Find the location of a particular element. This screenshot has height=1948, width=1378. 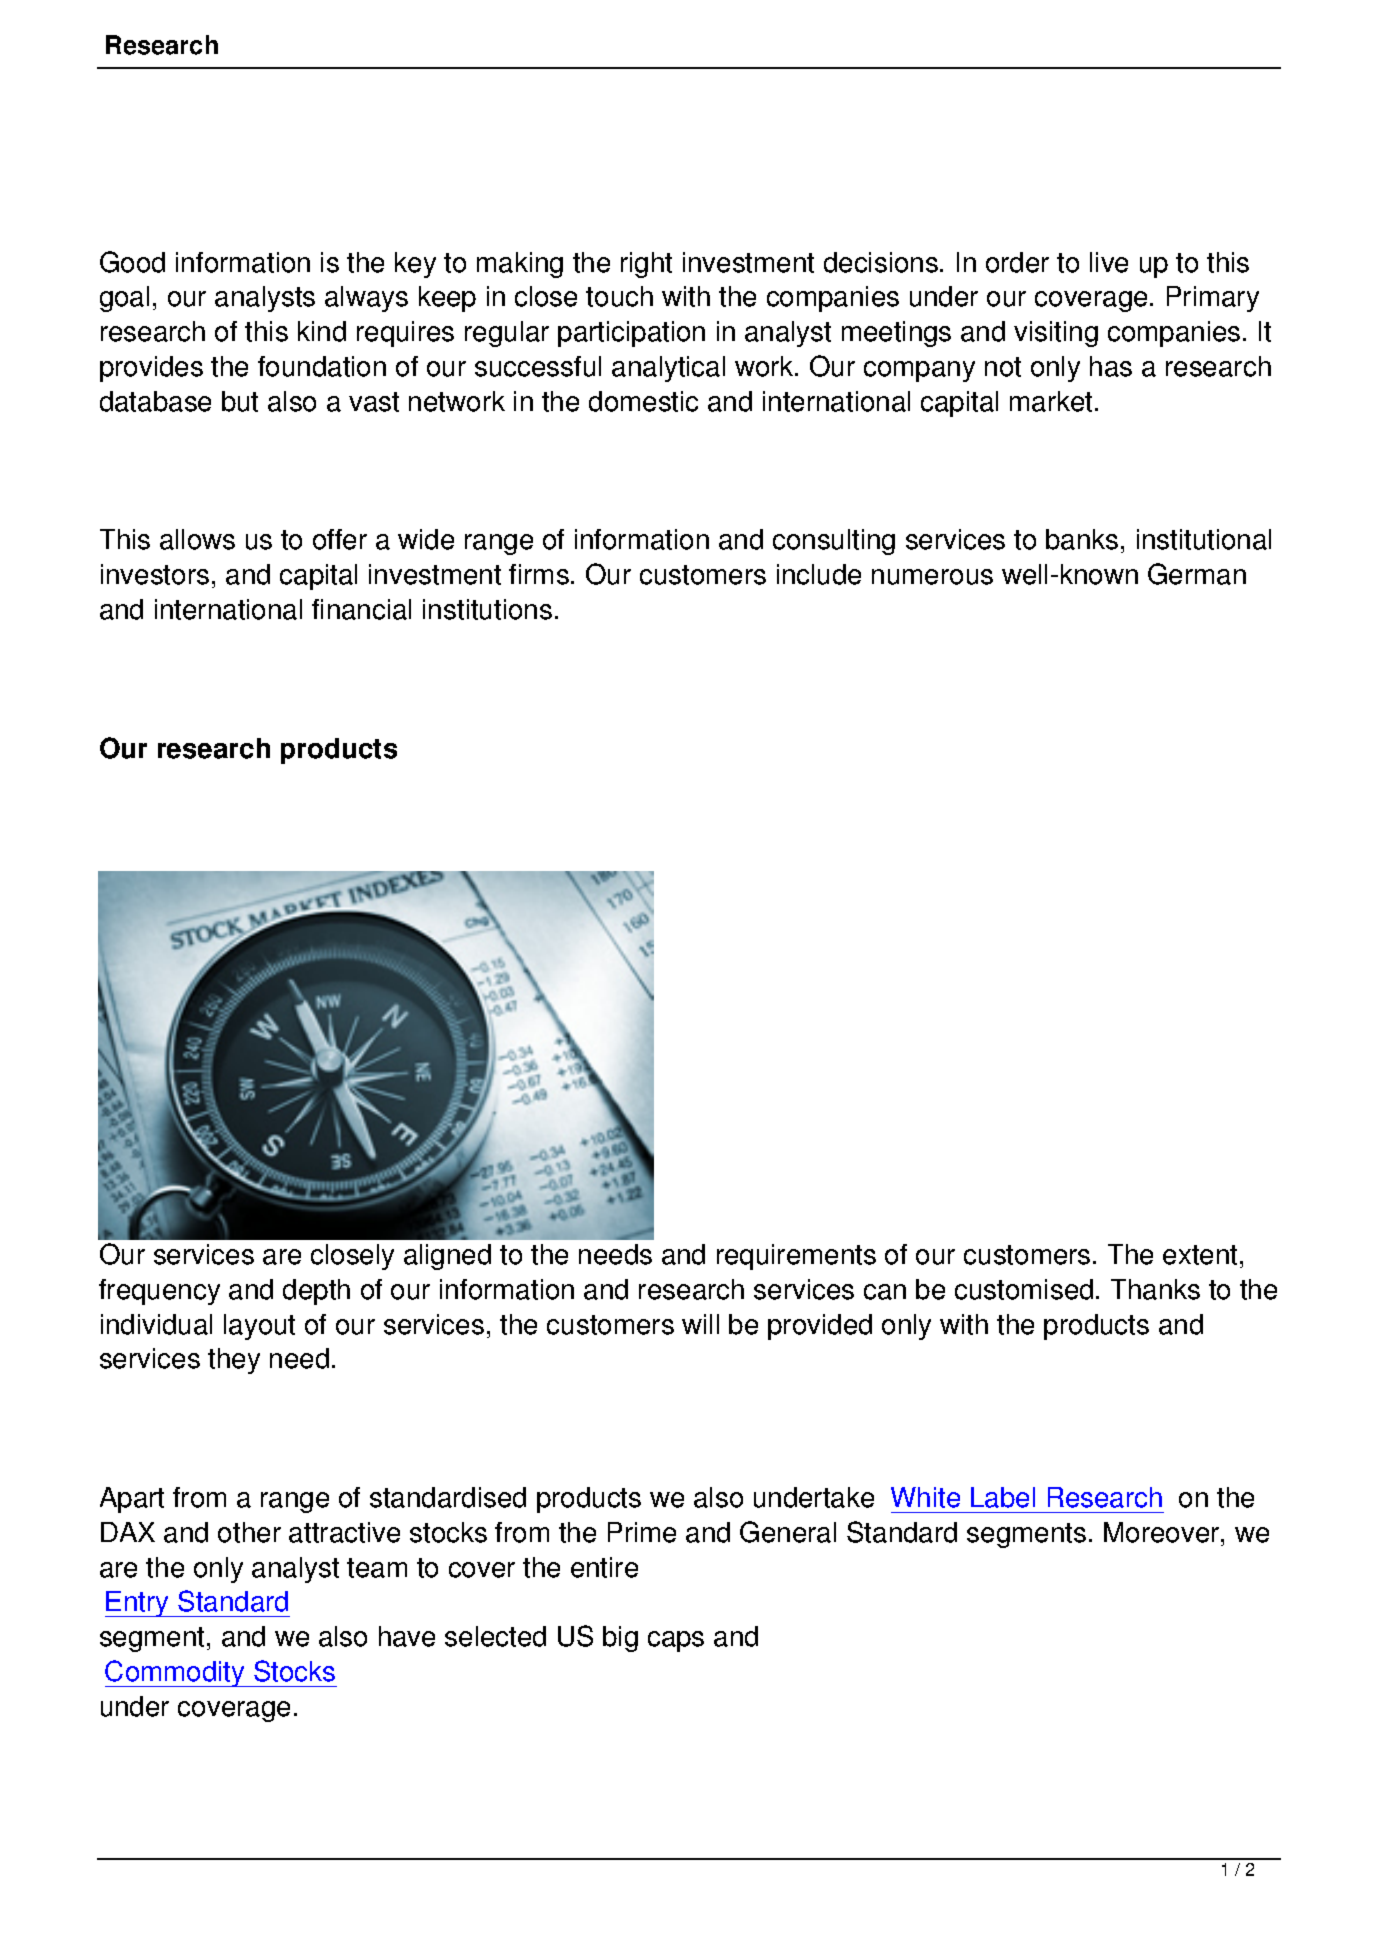

requirements is located at coordinates (796, 1257).
